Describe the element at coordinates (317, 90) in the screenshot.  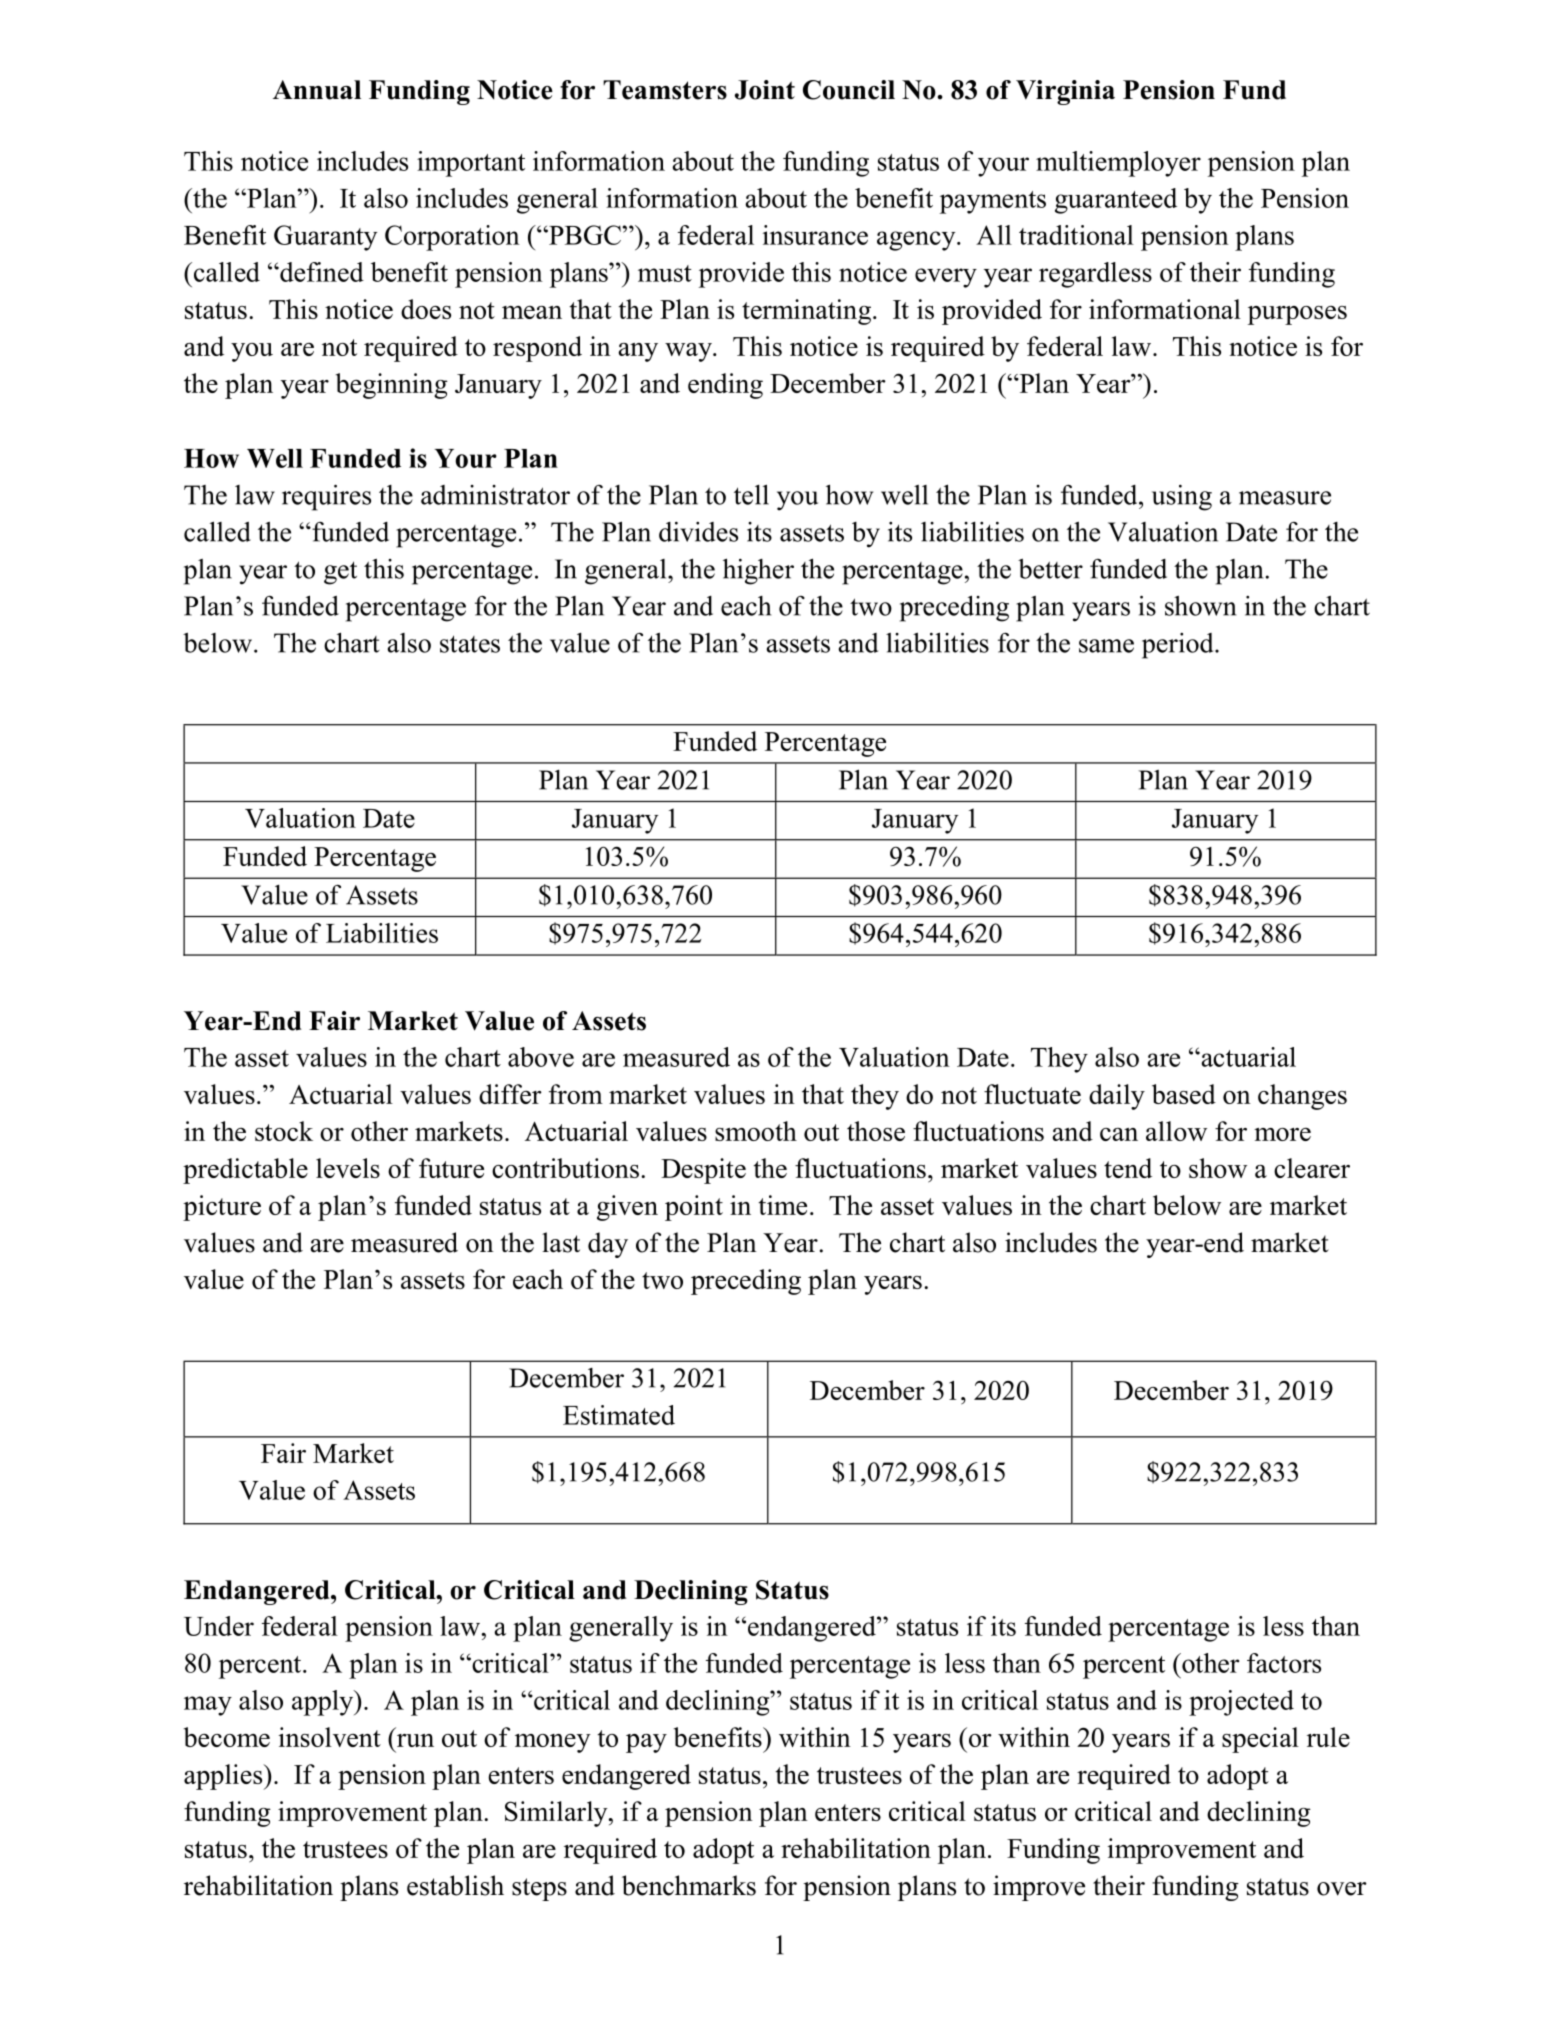
I see `Annual` at that location.
